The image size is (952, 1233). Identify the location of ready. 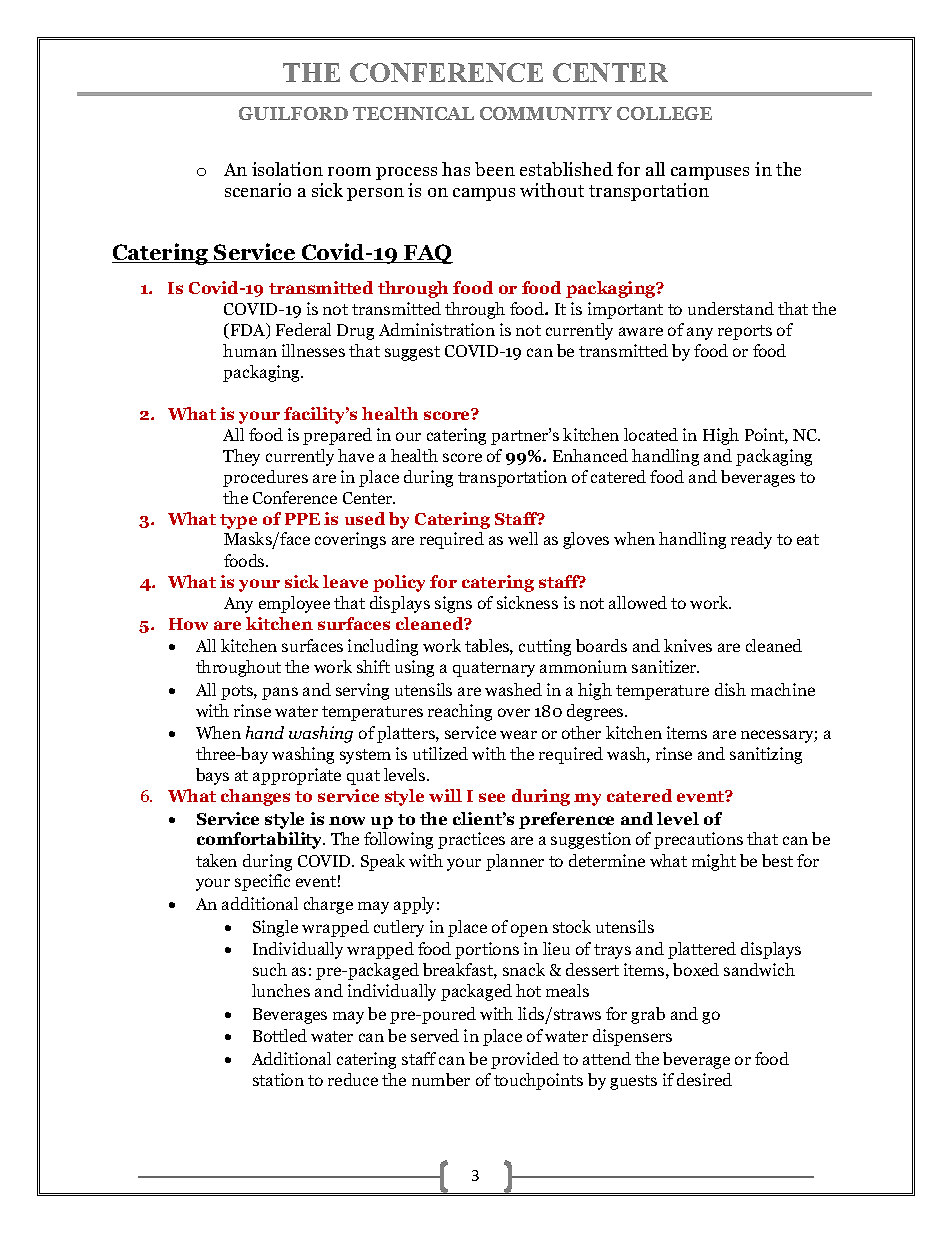
(751, 540).
